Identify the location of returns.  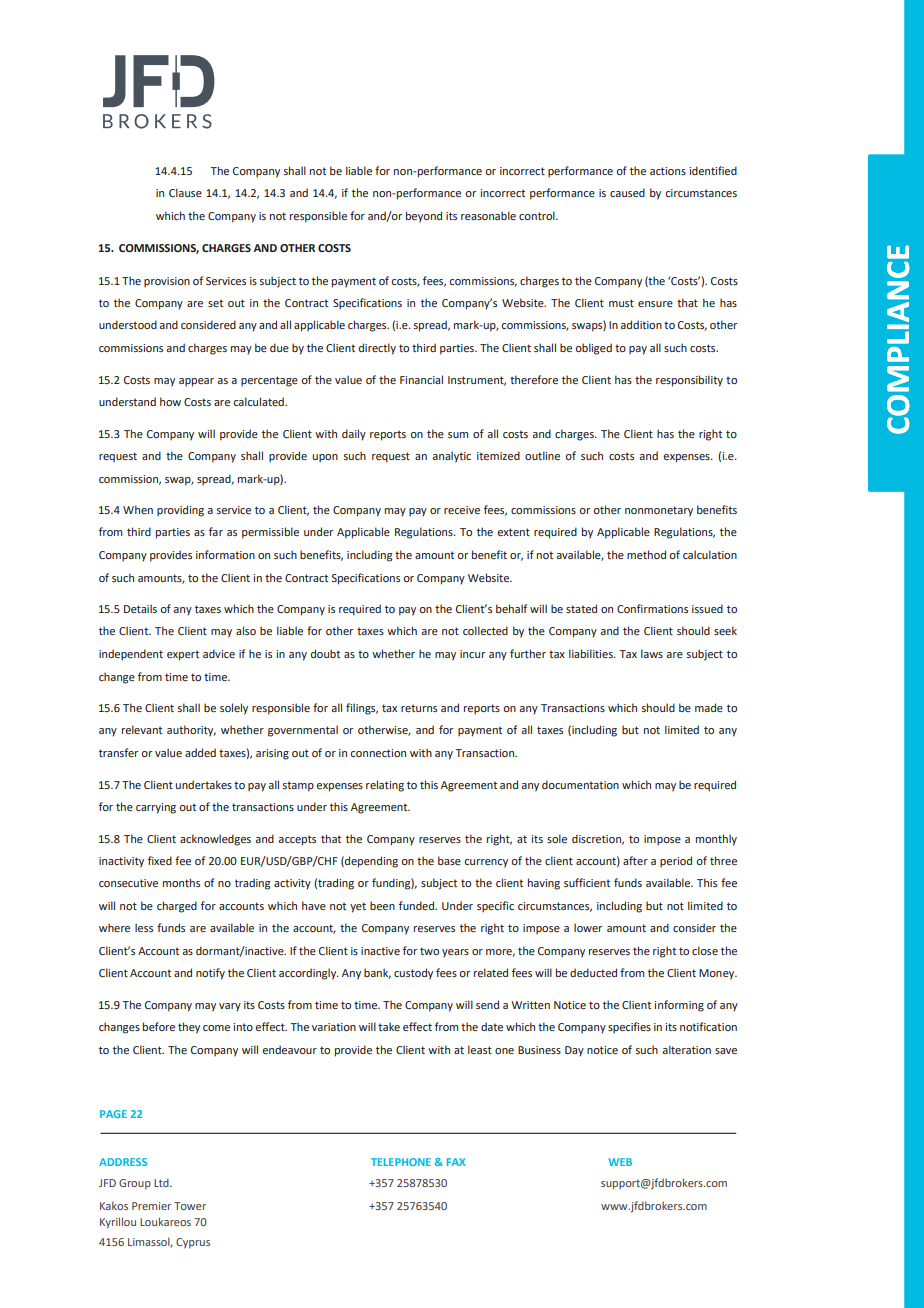
(419, 708).
